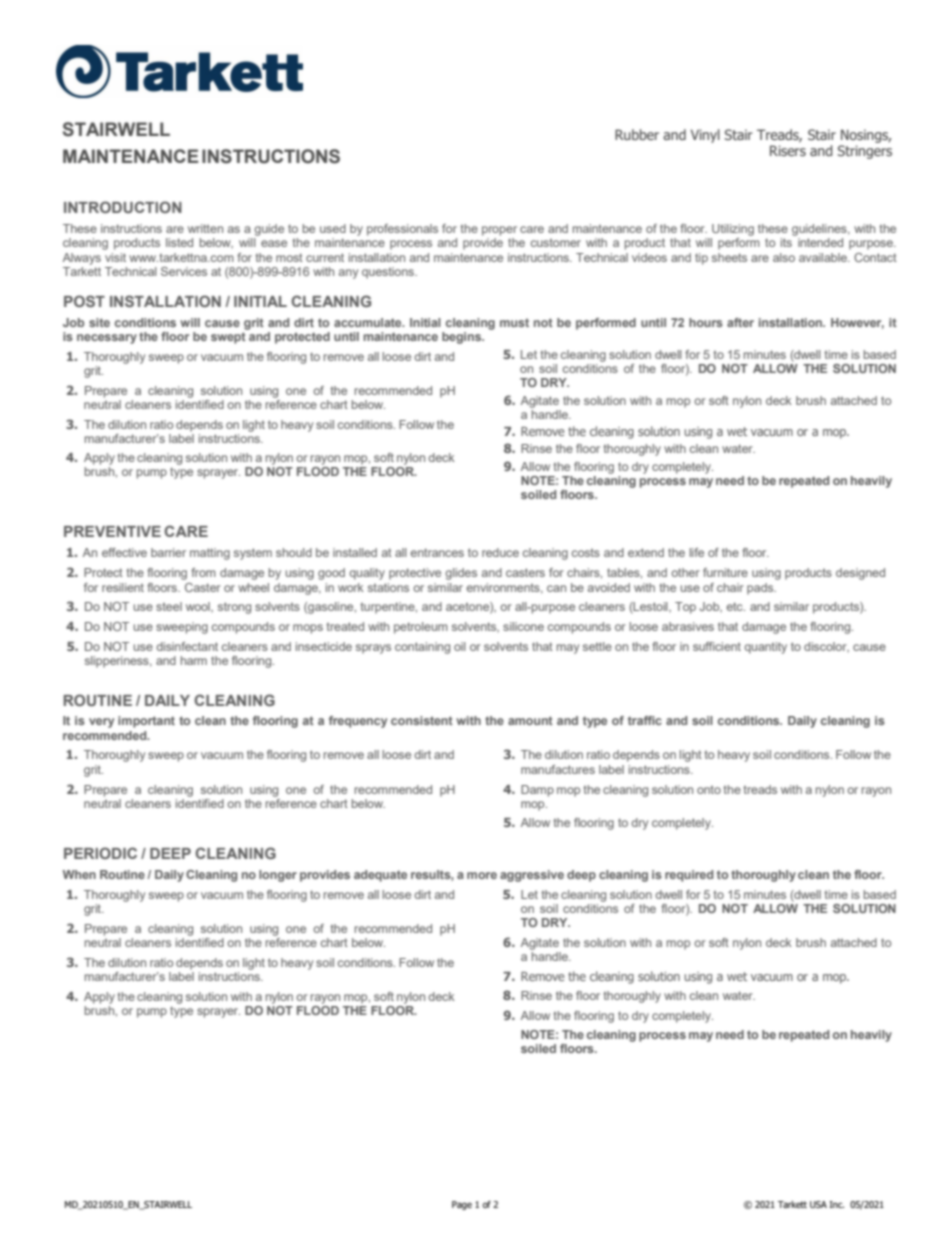 The width and height of the screenshot is (952, 1233). What do you see at coordinates (462, 338) in the screenshot?
I see `begins` at bounding box center [462, 338].
